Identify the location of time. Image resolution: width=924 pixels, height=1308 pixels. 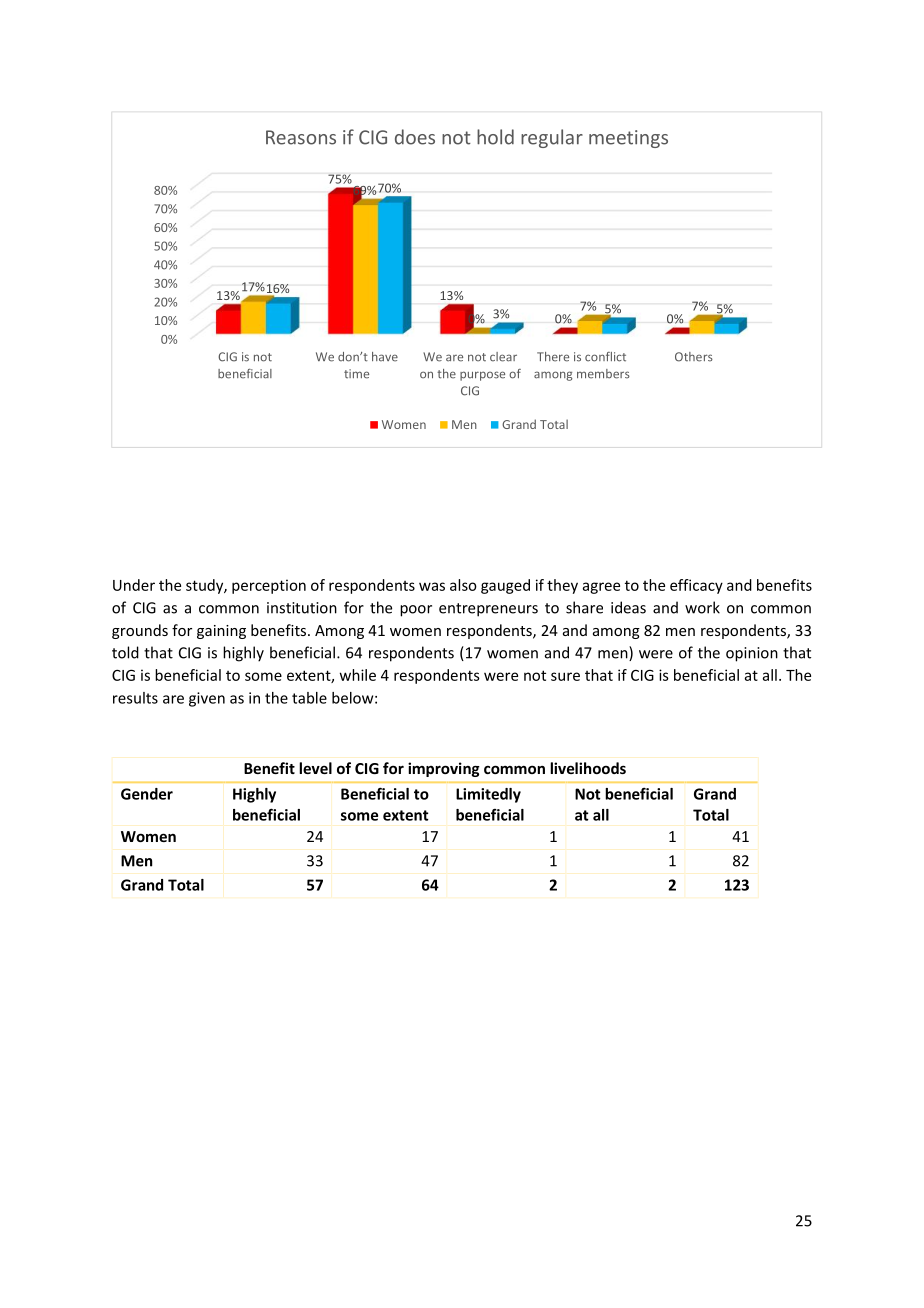
(356, 374).
